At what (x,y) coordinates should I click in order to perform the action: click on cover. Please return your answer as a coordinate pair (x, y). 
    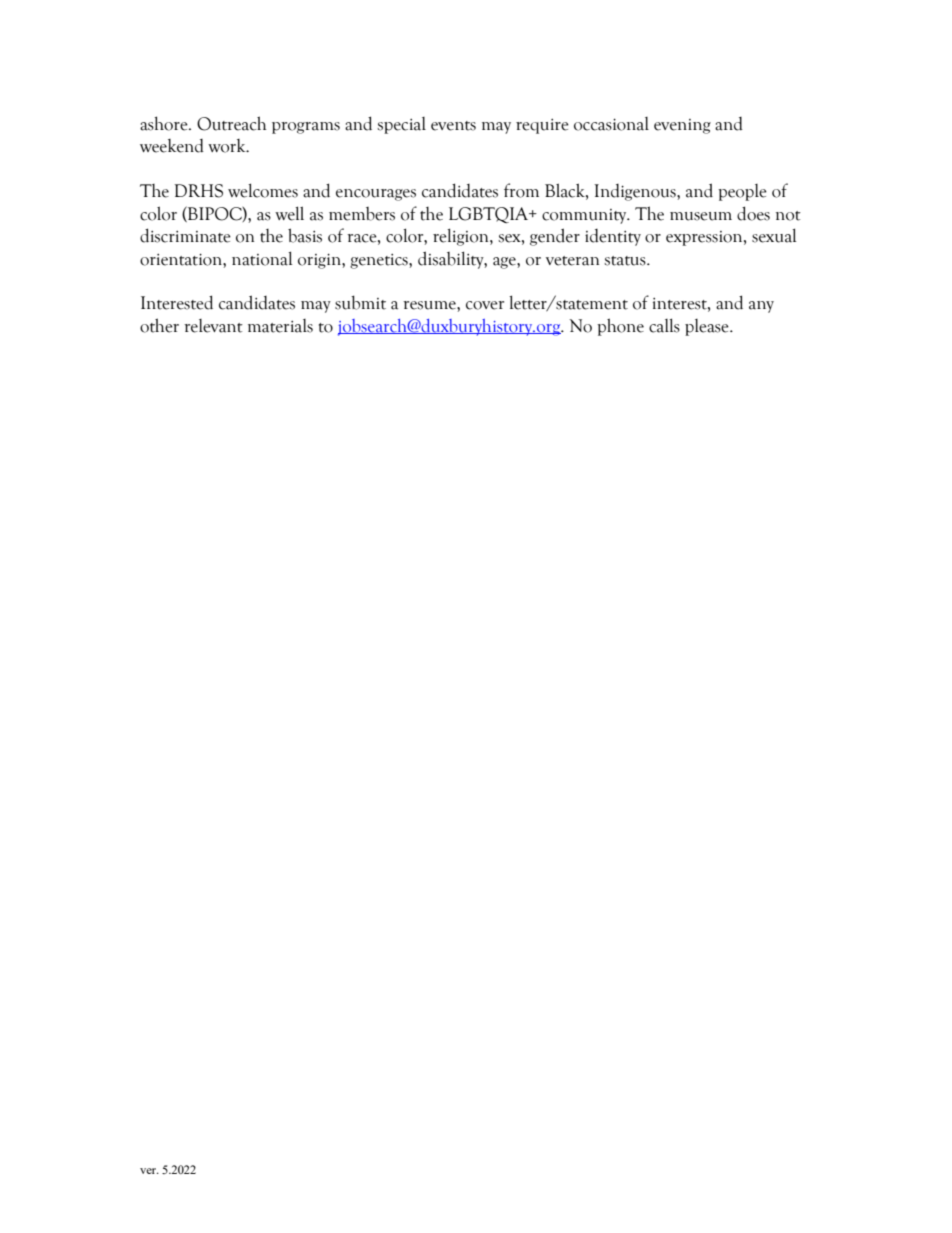
    Looking at the image, I should click on (485, 305).
